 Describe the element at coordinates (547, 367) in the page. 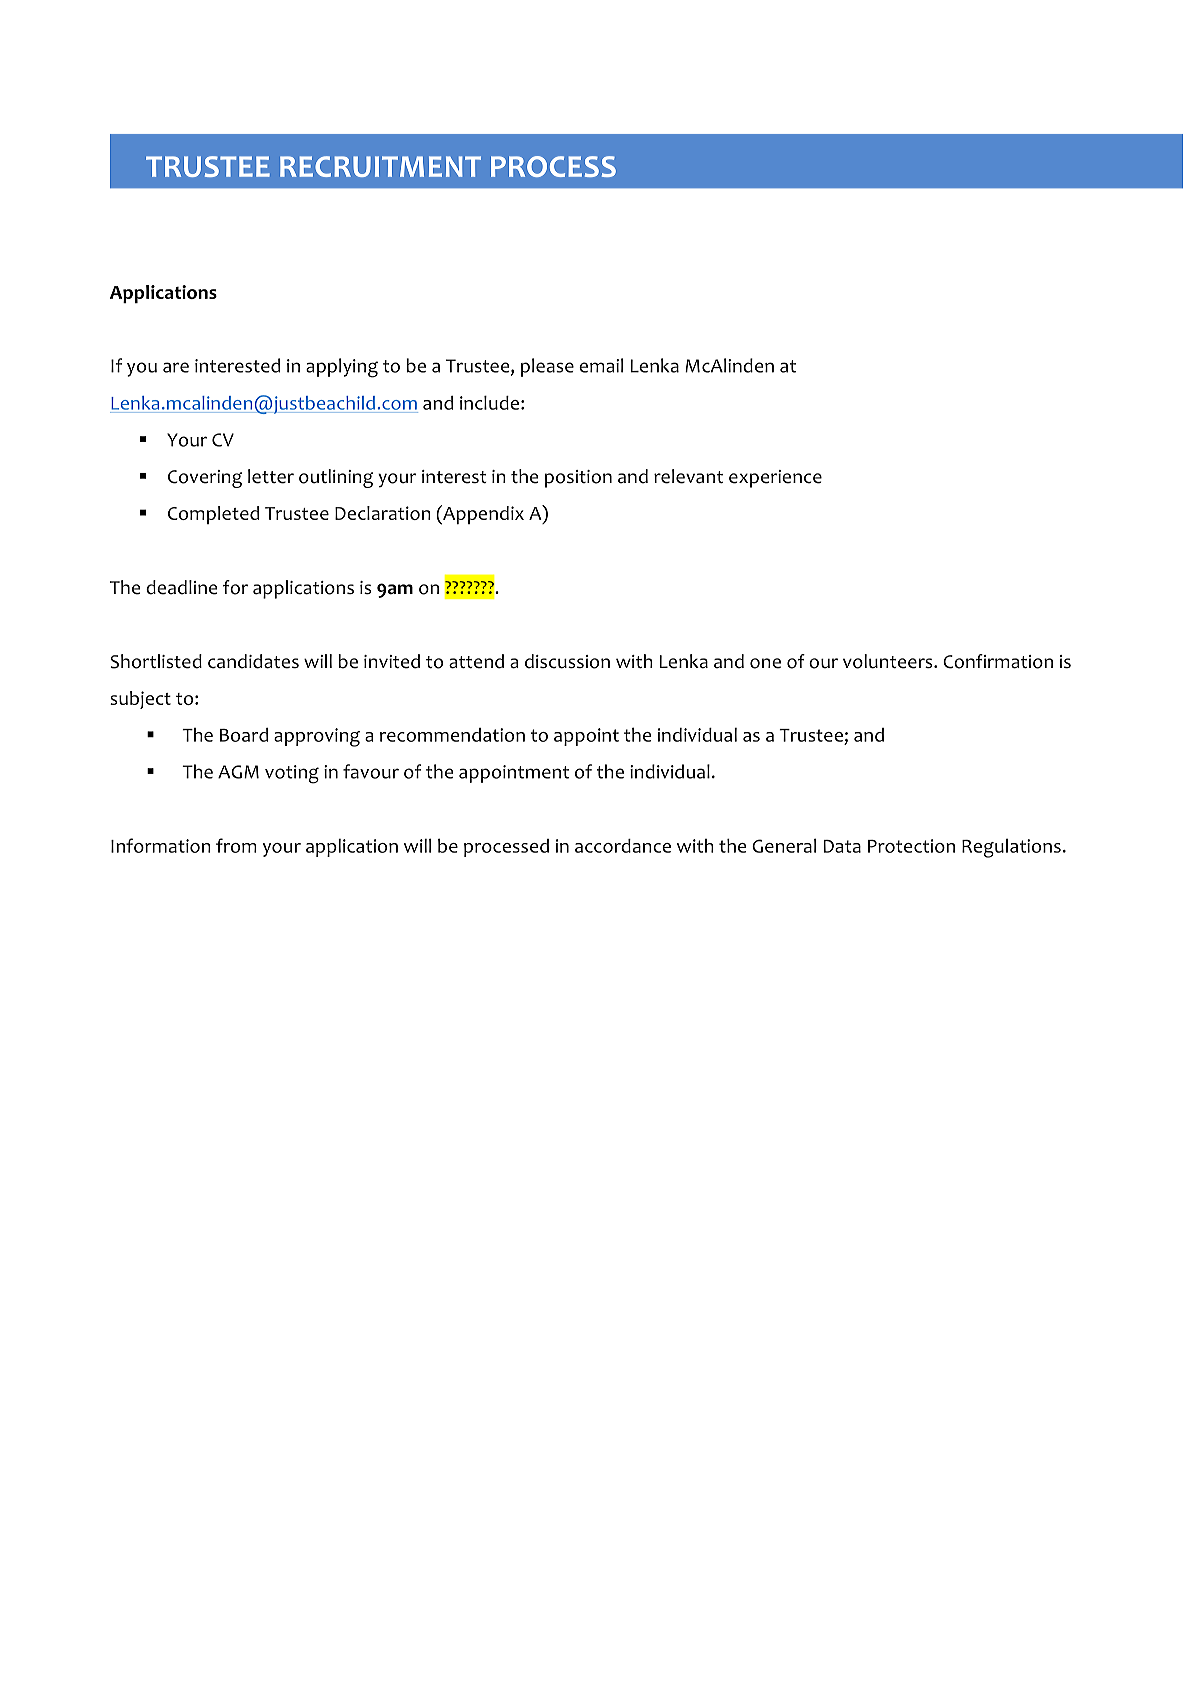

I see `please` at that location.
